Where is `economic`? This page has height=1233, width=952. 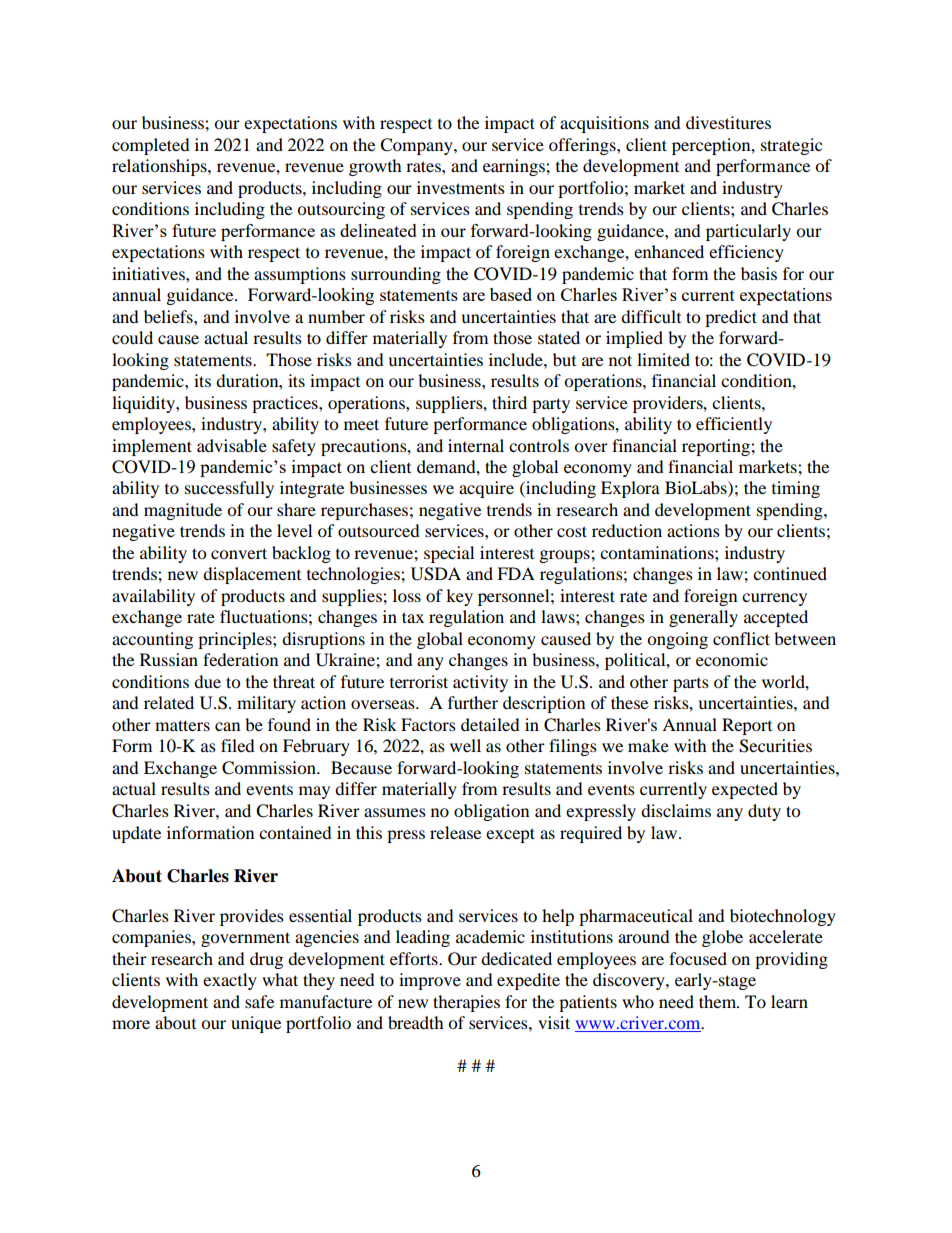
economic is located at coordinates (732, 659).
